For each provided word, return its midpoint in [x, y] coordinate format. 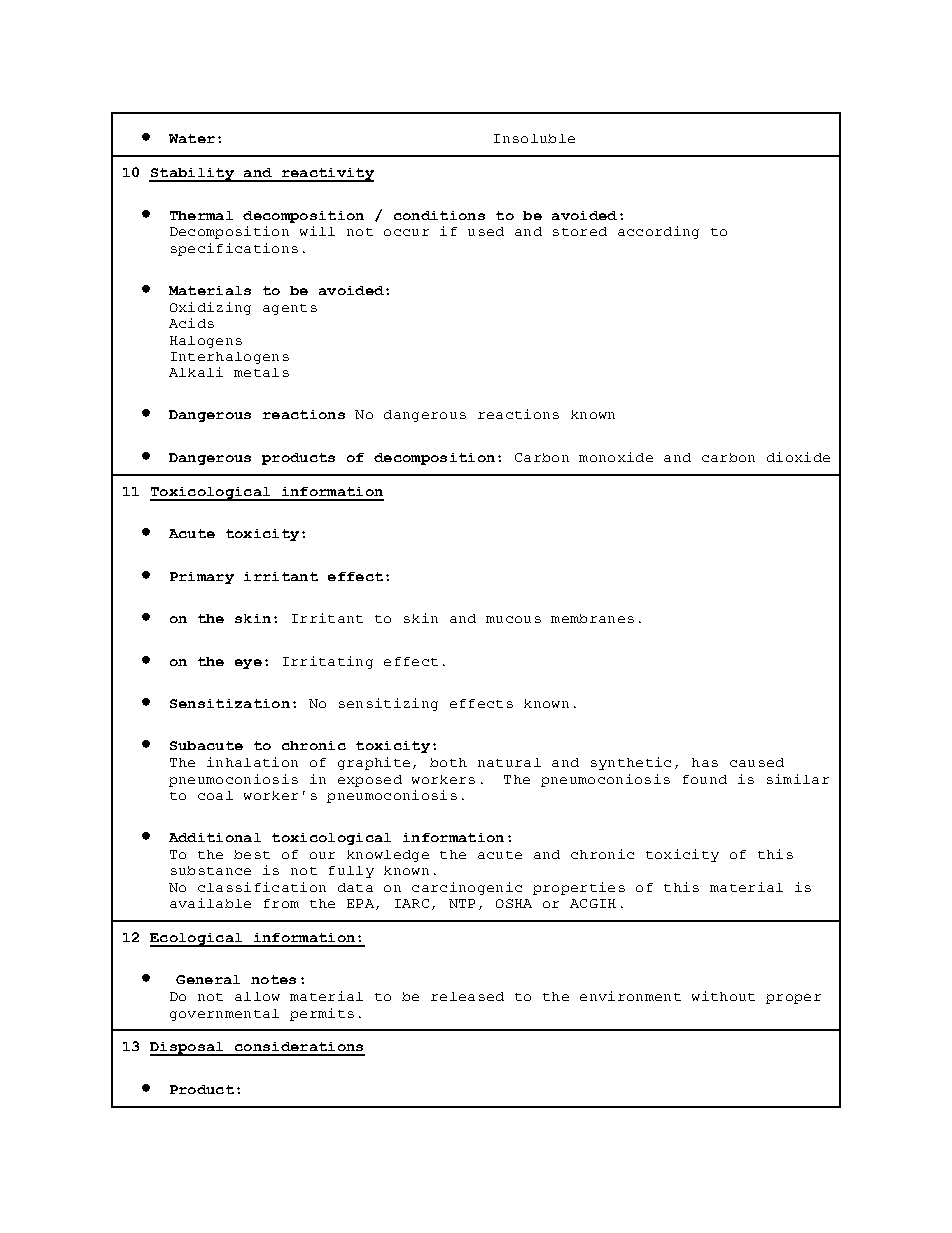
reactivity [326, 175]
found [705, 779]
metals [261, 372]
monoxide [616, 457]
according [658, 232]
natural [509, 762]
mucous [513, 619]
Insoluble [534, 138]
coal [215, 795]
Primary [202, 578]
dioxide [798, 457]
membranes [592, 618]
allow [257, 996]
